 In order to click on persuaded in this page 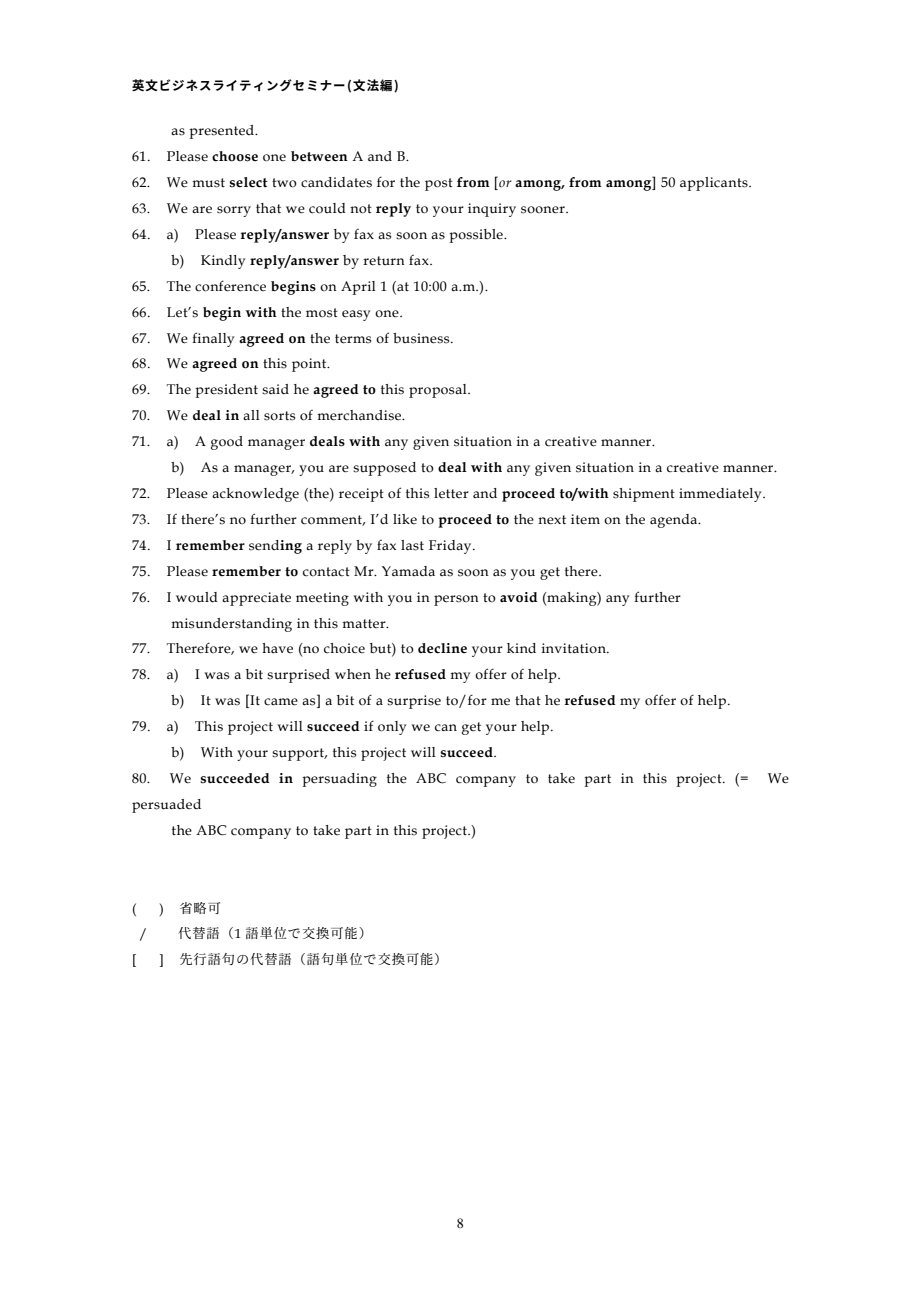, I will do `click(166, 806)`.
